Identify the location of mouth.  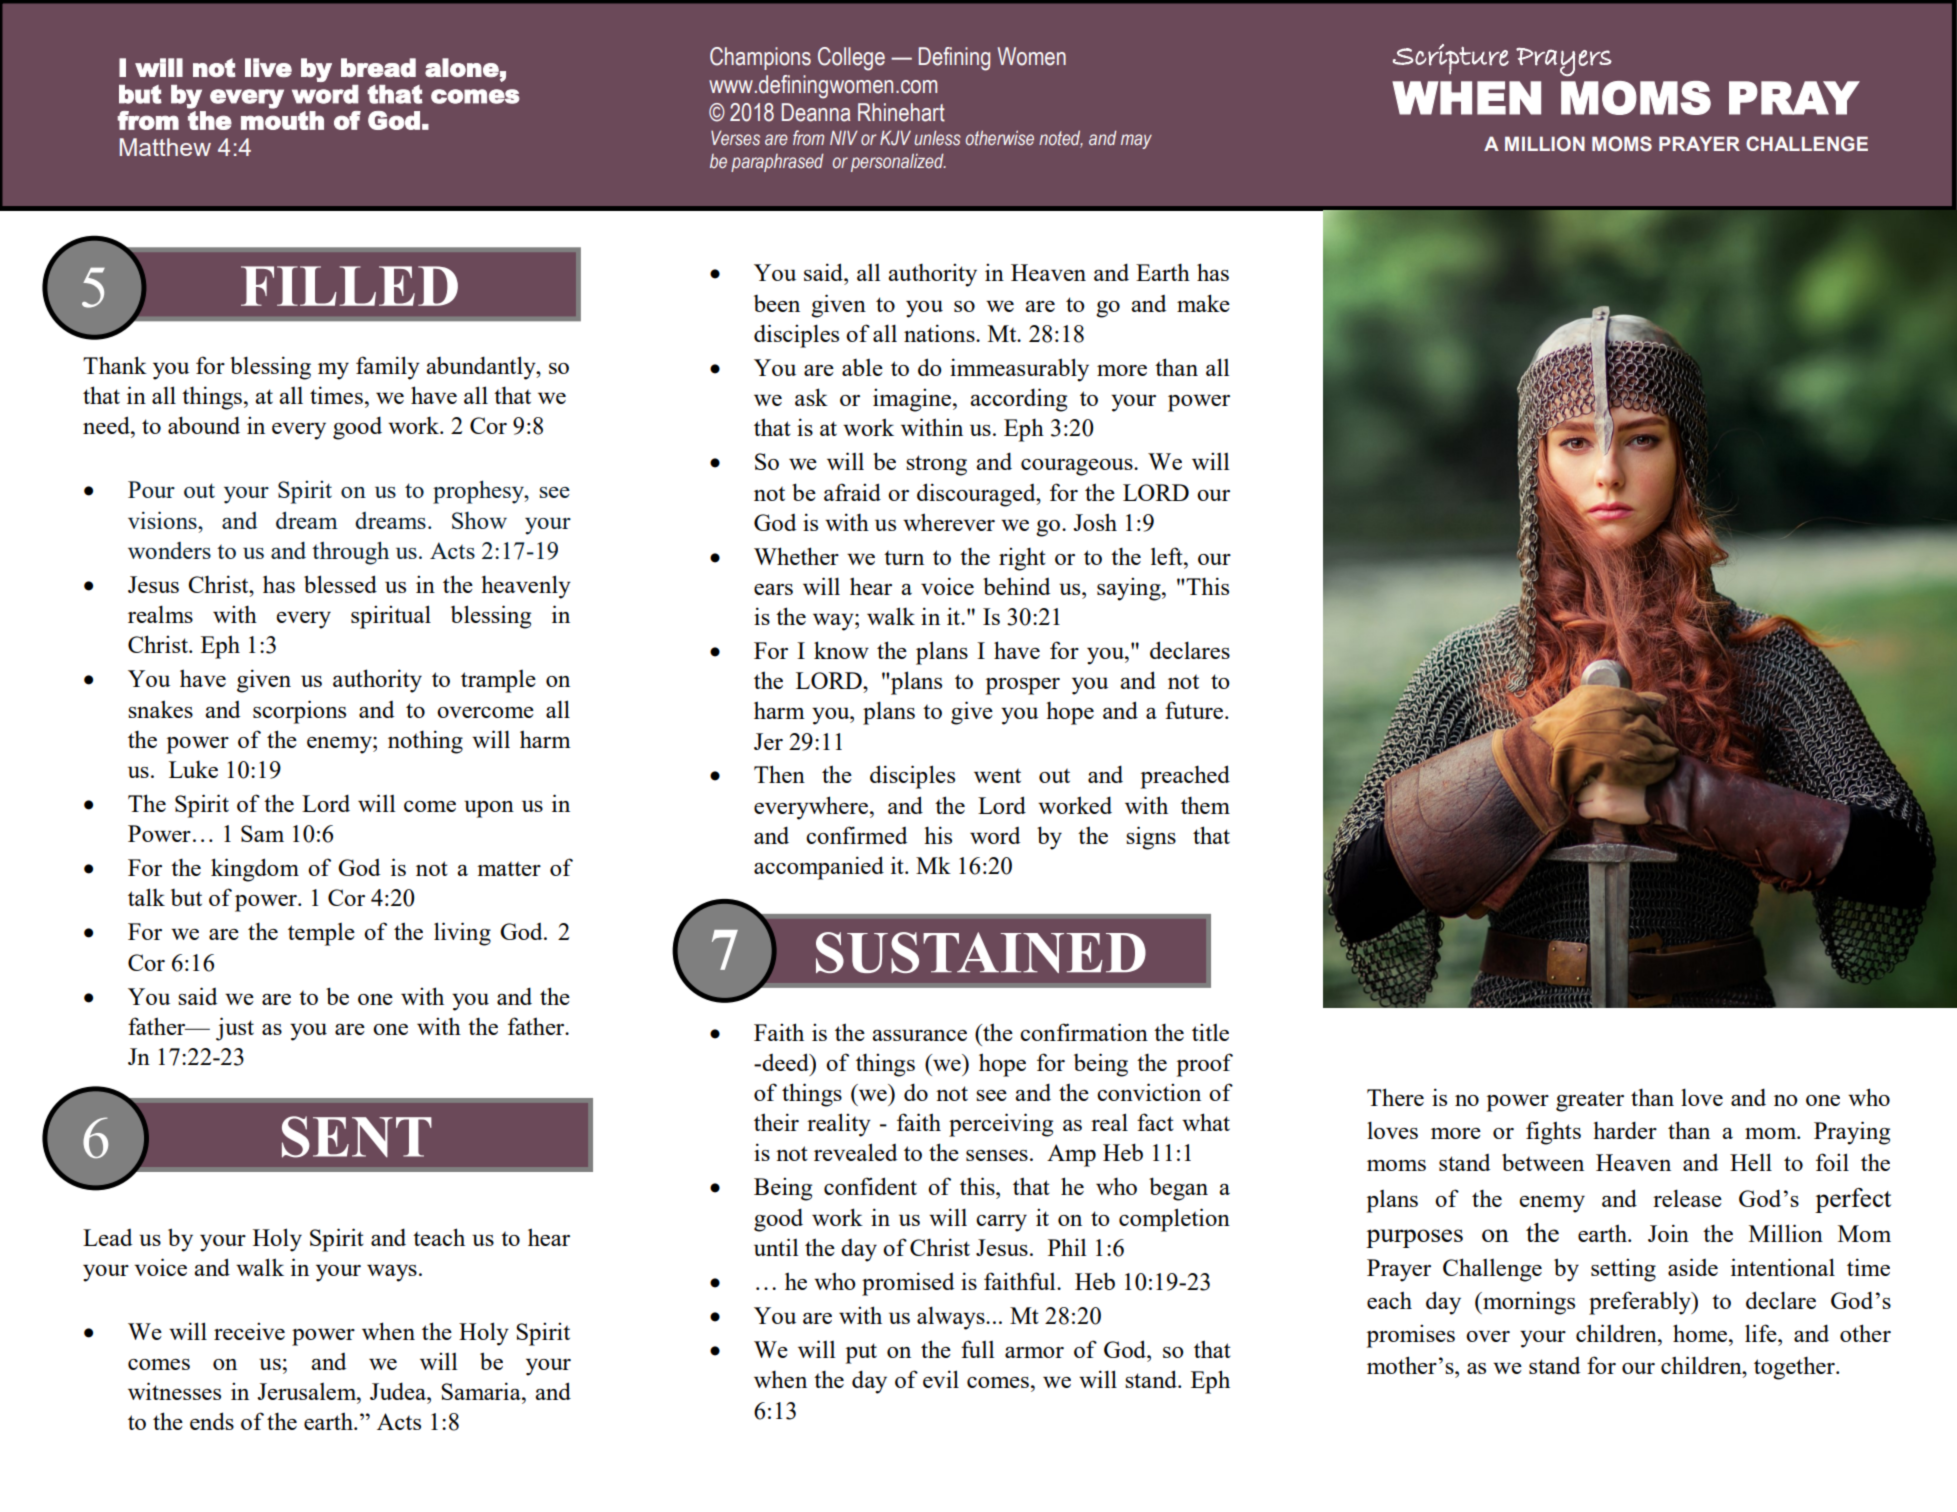
(282, 120).
